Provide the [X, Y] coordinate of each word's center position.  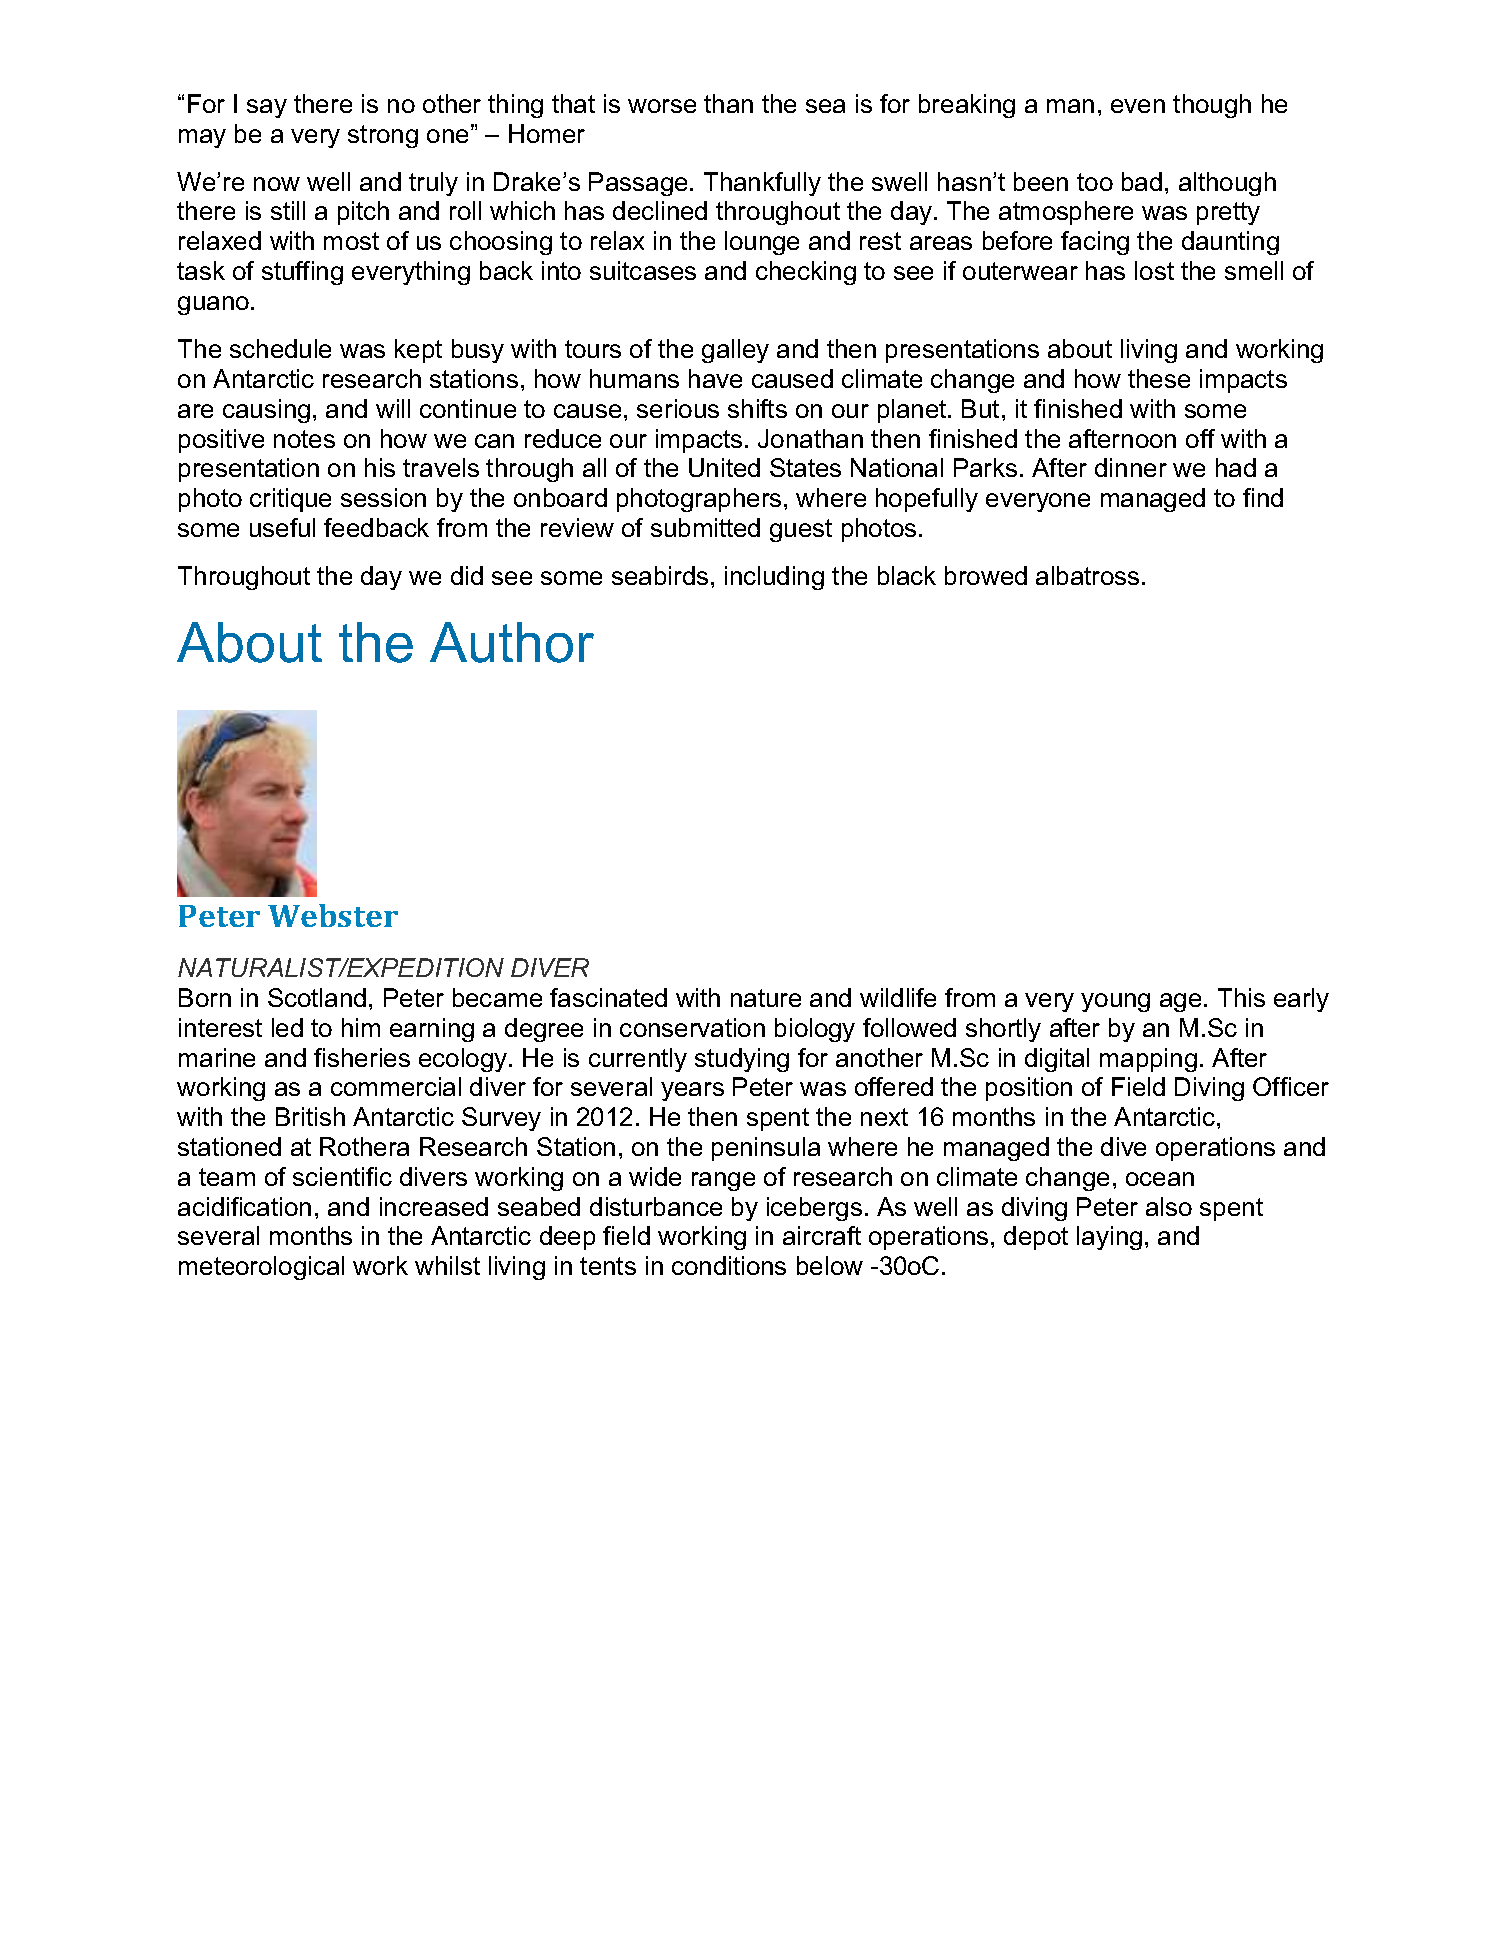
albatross [1087, 575]
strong [383, 136]
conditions [729, 1265]
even [1138, 106]
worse [662, 106]
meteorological [261, 1268]
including [774, 578]
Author [512, 642]
